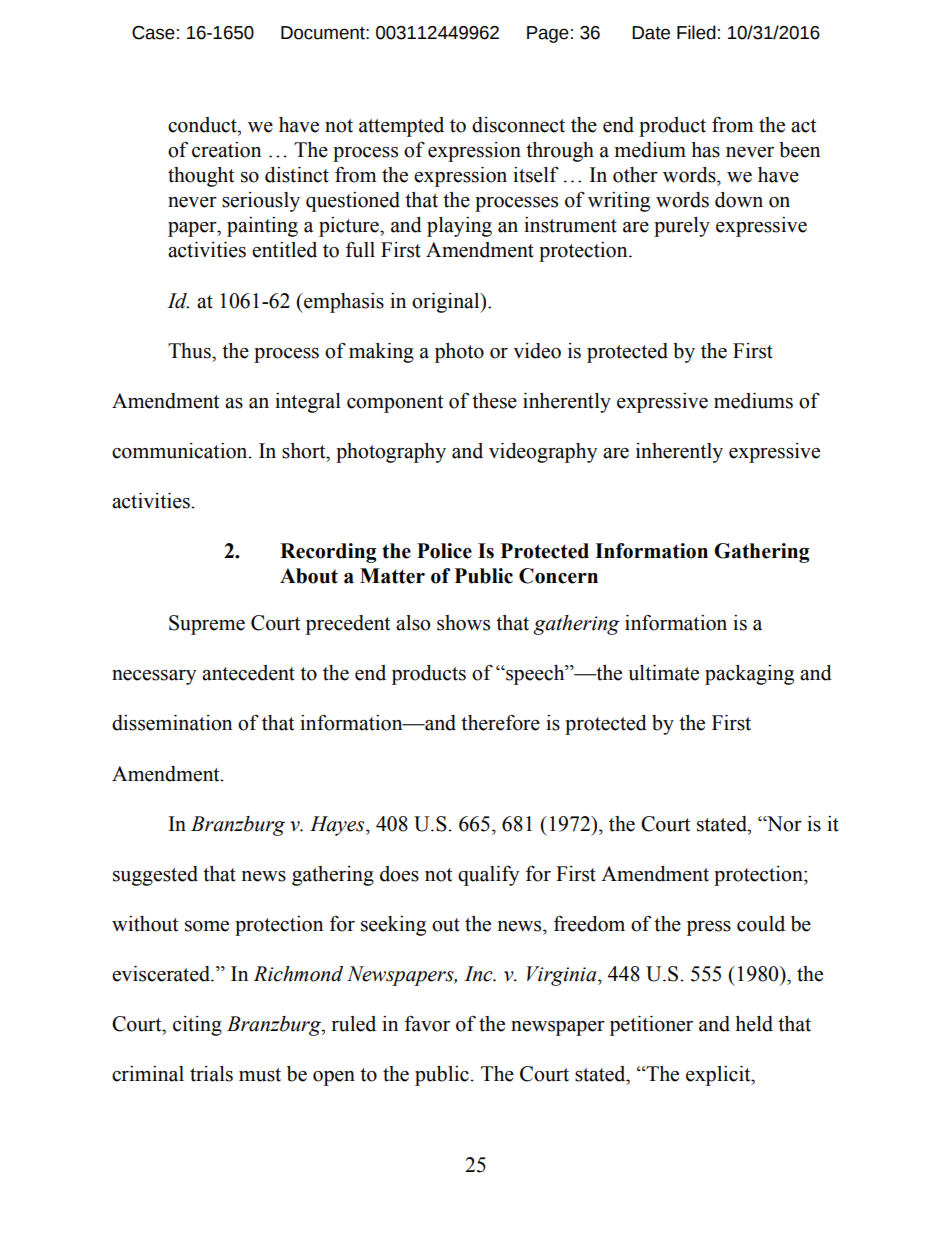 The image size is (952, 1233). I want to click on Page, so click(548, 34).
